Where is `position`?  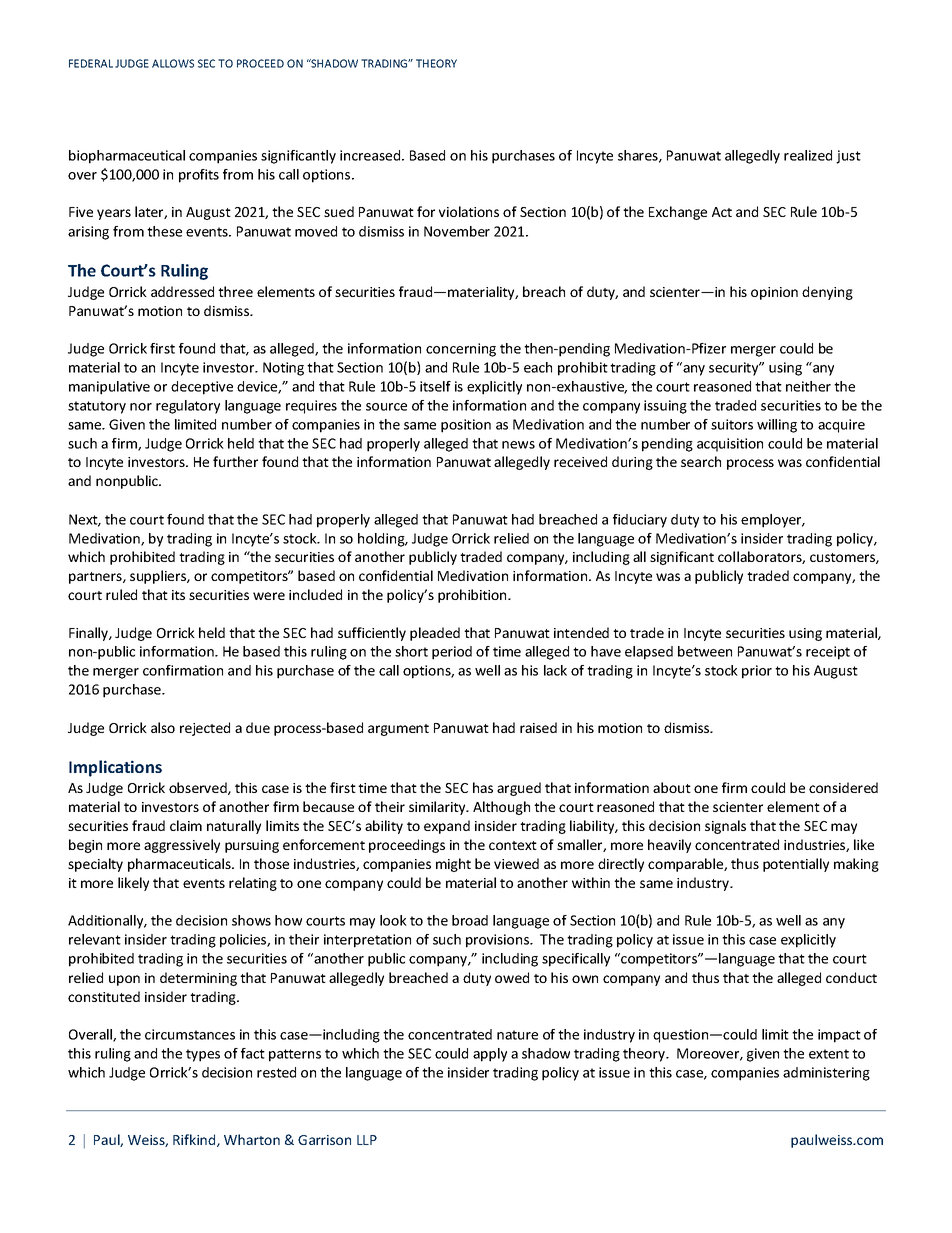
position is located at coordinates (466, 426).
